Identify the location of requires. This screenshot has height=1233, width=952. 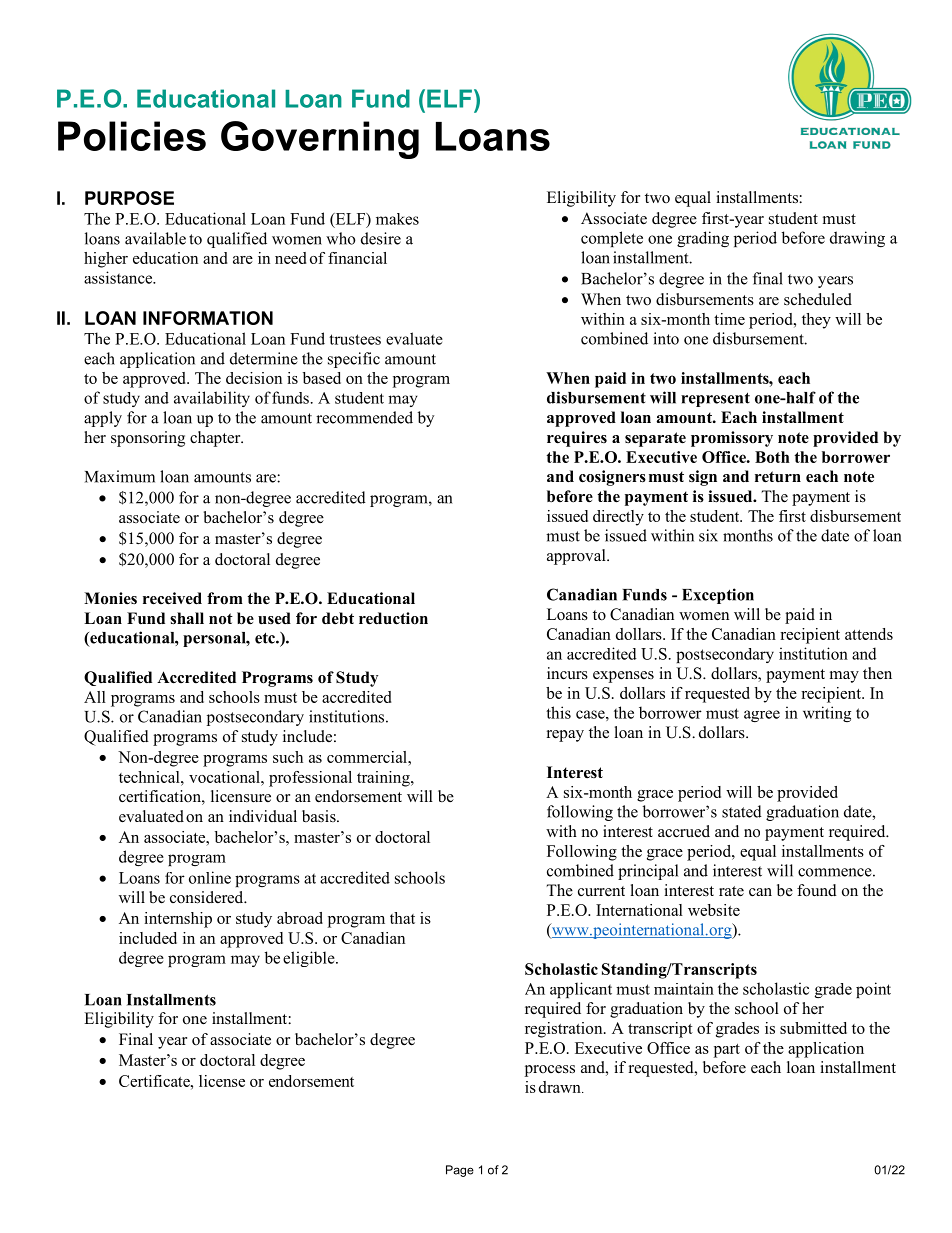
(577, 439).
